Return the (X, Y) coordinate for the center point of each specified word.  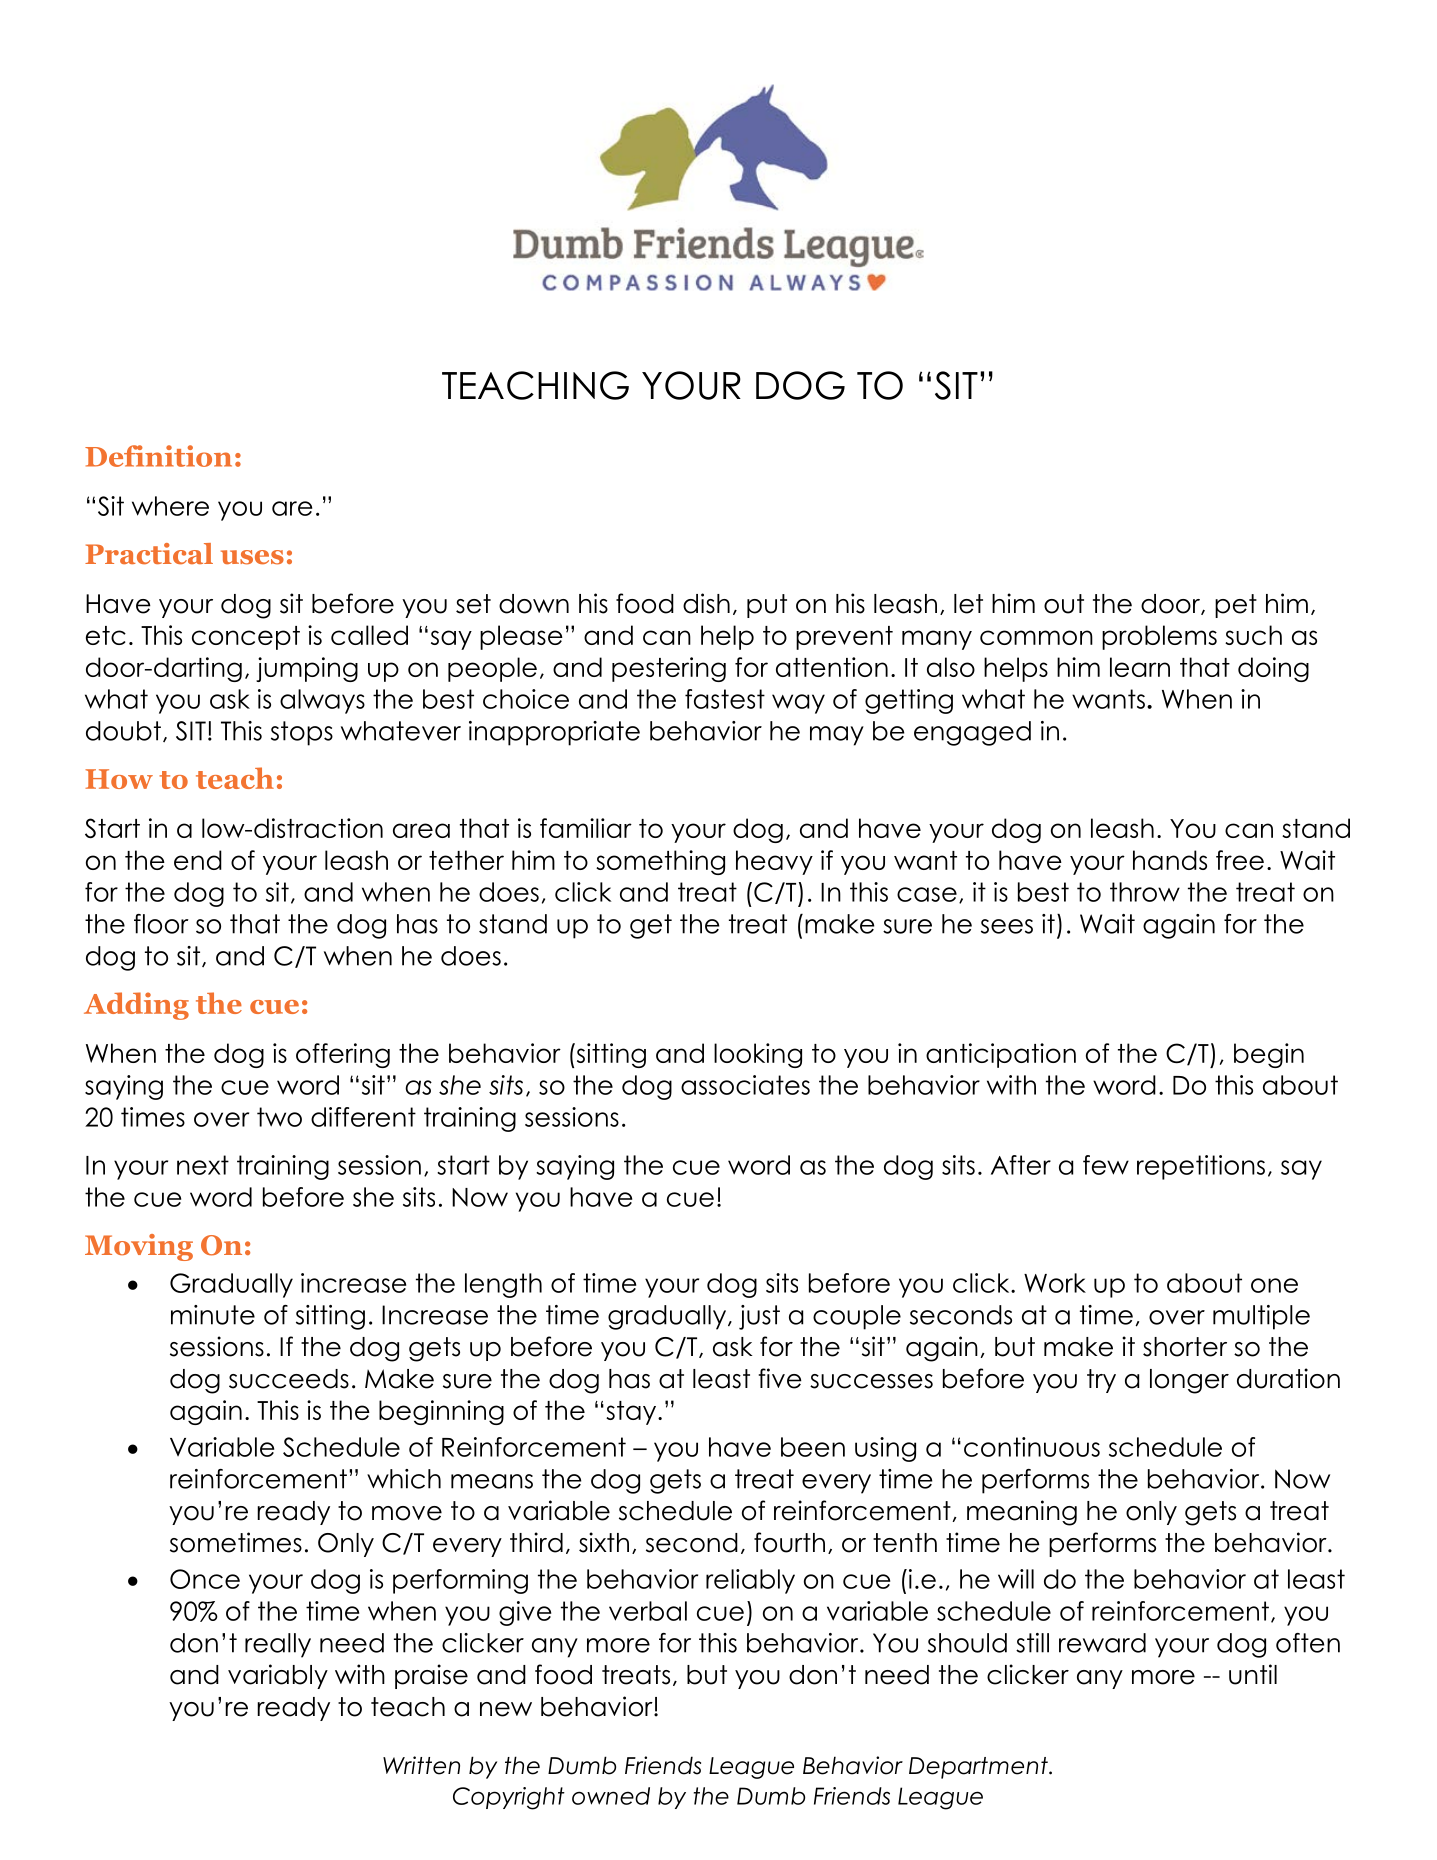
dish (706, 603)
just (759, 1317)
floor (161, 924)
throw (1145, 892)
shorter (1185, 1347)
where (170, 506)
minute (213, 1315)
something (660, 862)
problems (1159, 637)
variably (278, 1676)
